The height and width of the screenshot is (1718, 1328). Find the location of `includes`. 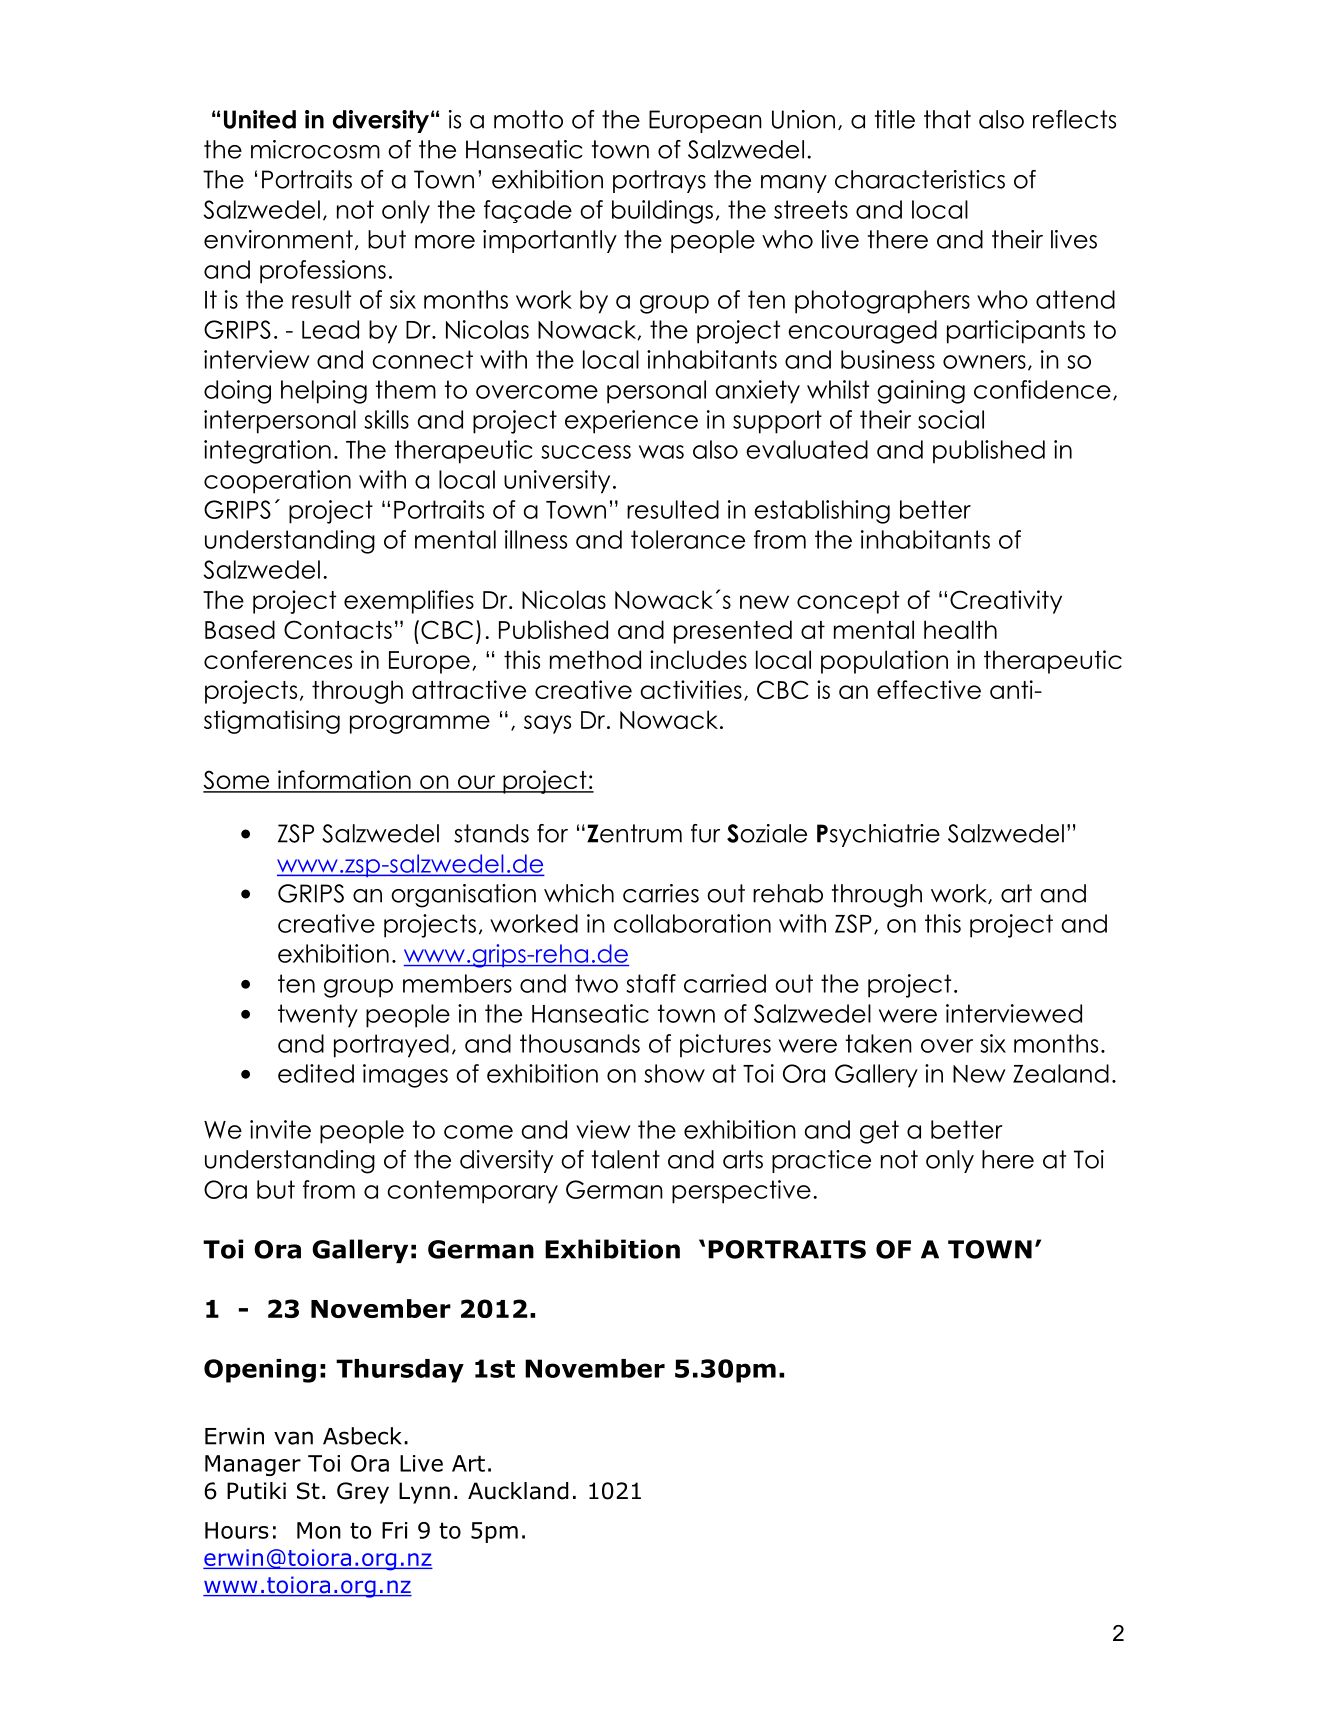

includes is located at coordinates (698, 659).
